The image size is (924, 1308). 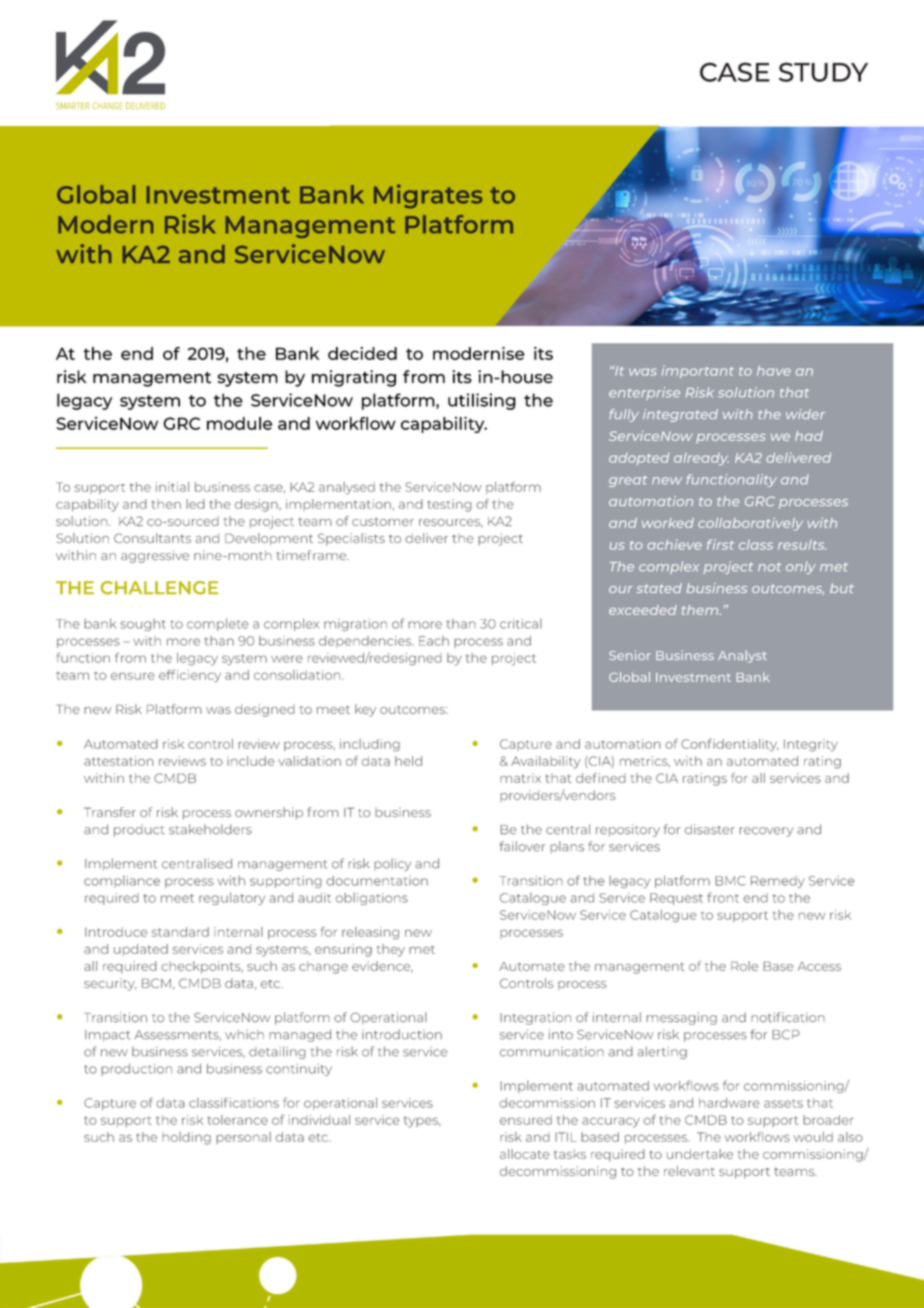 I want to click on matrix, so click(x=520, y=778).
